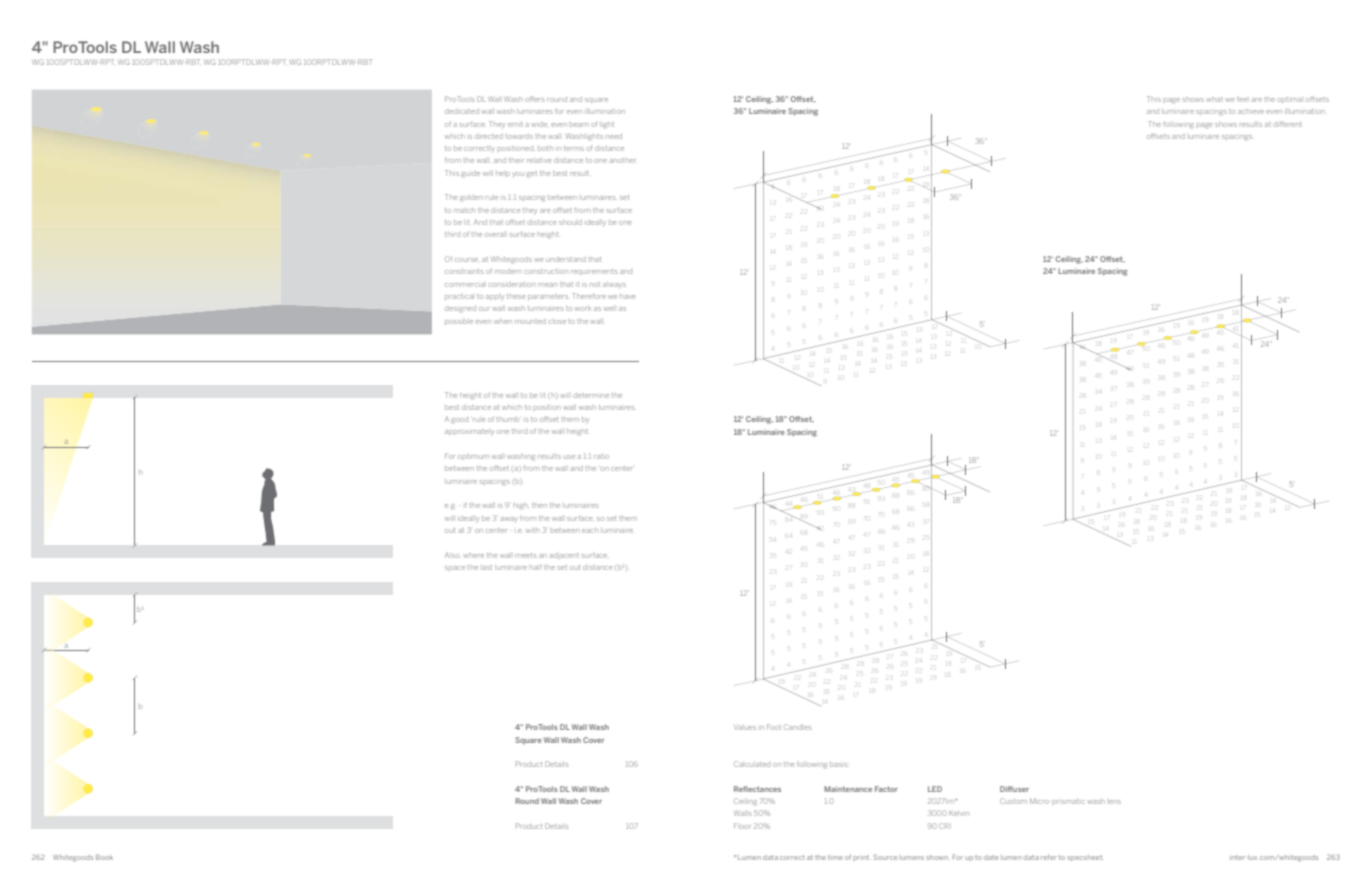 The width and height of the page is (1372, 887). Describe the element at coordinates (590, 531) in the page. I see `each` at that location.
